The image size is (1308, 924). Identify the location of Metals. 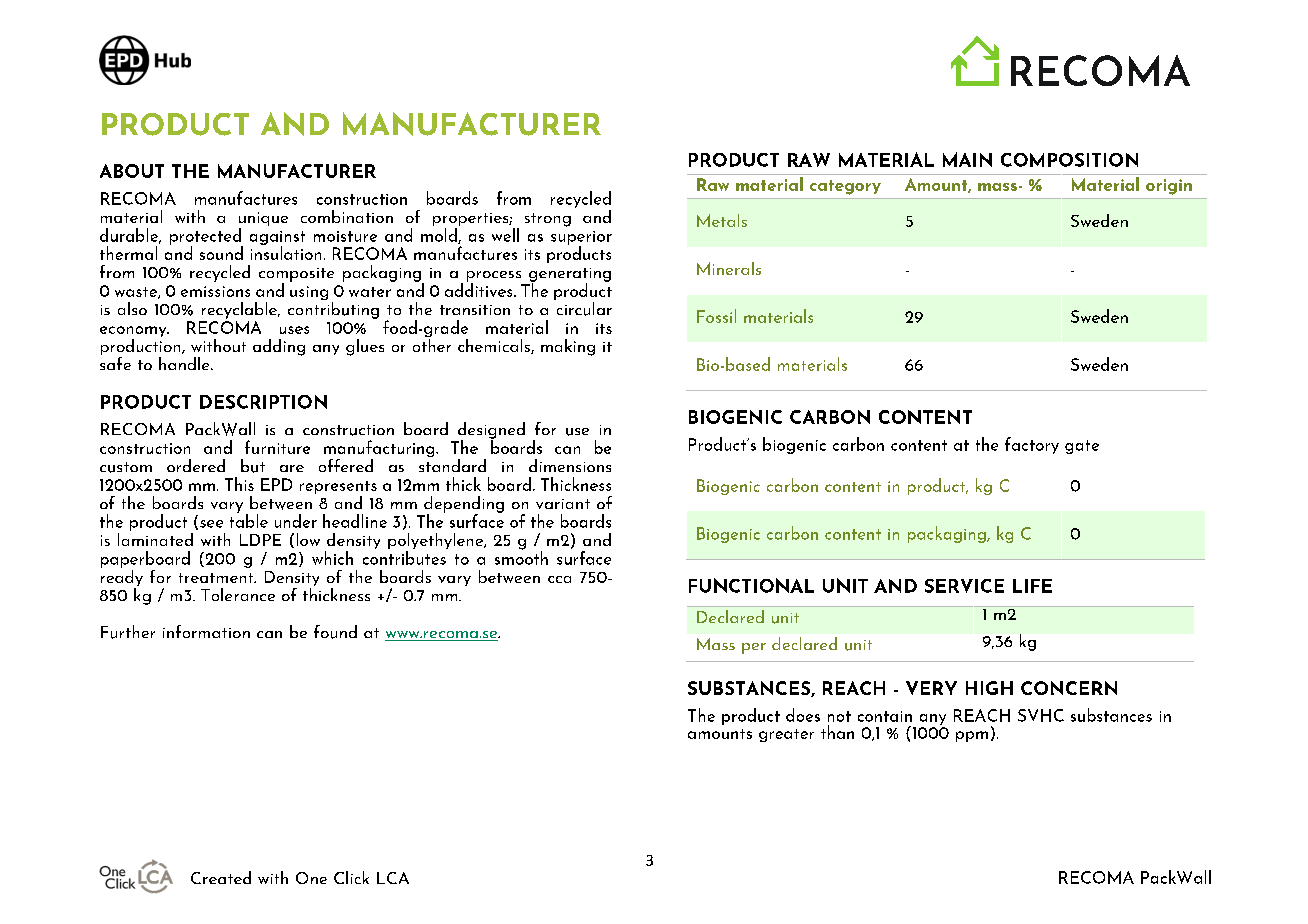
(722, 220).
